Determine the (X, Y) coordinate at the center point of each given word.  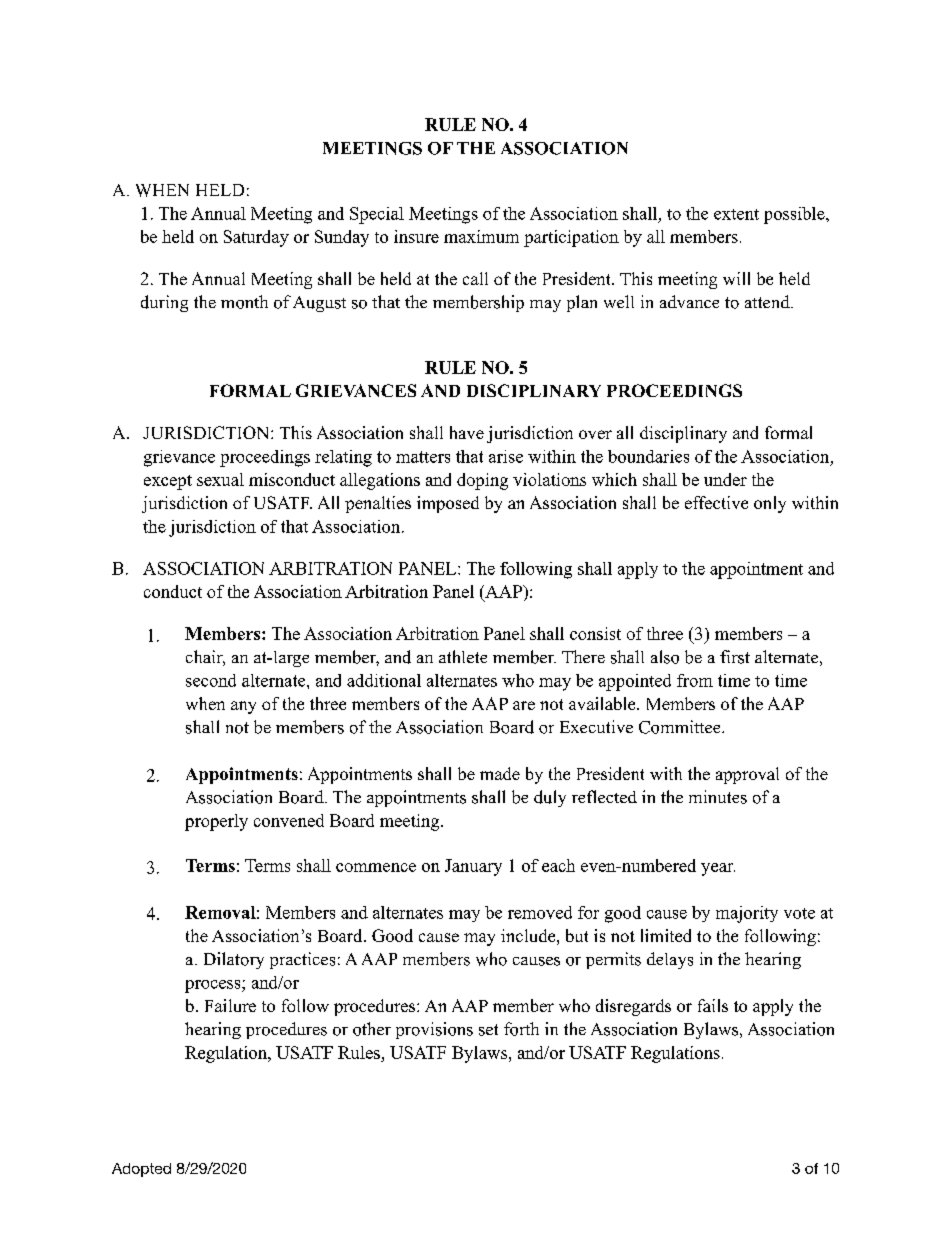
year (718, 869)
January (473, 867)
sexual (220, 479)
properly (216, 822)
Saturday (256, 238)
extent (736, 214)
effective (716, 502)
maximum (481, 236)
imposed (448, 504)
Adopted (141, 1170)
